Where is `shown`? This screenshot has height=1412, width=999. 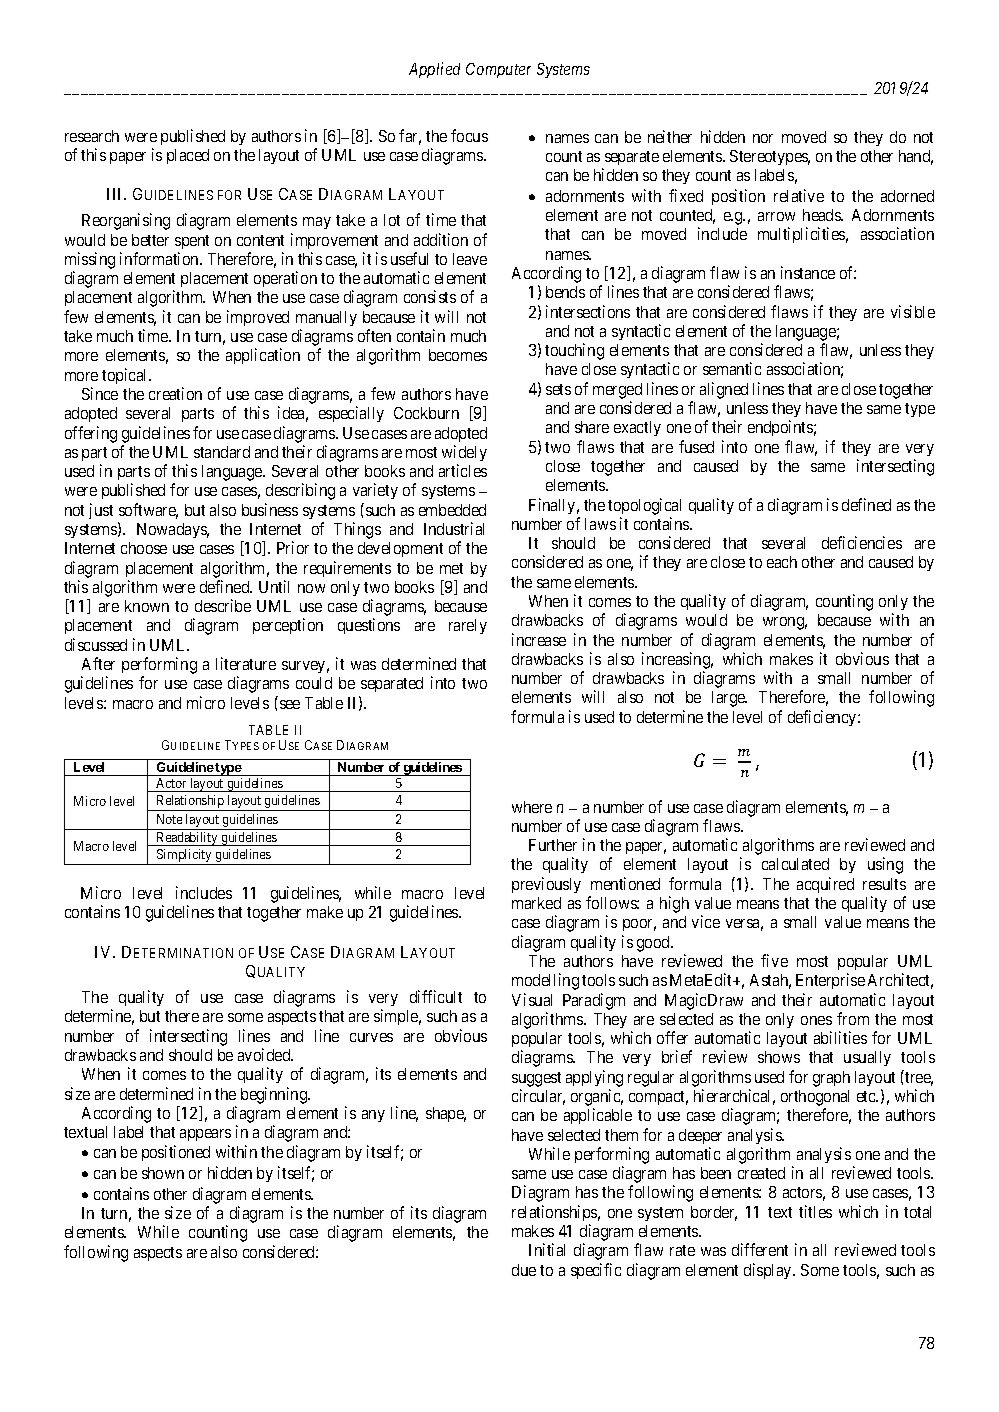 shown is located at coordinates (163, 1173).
